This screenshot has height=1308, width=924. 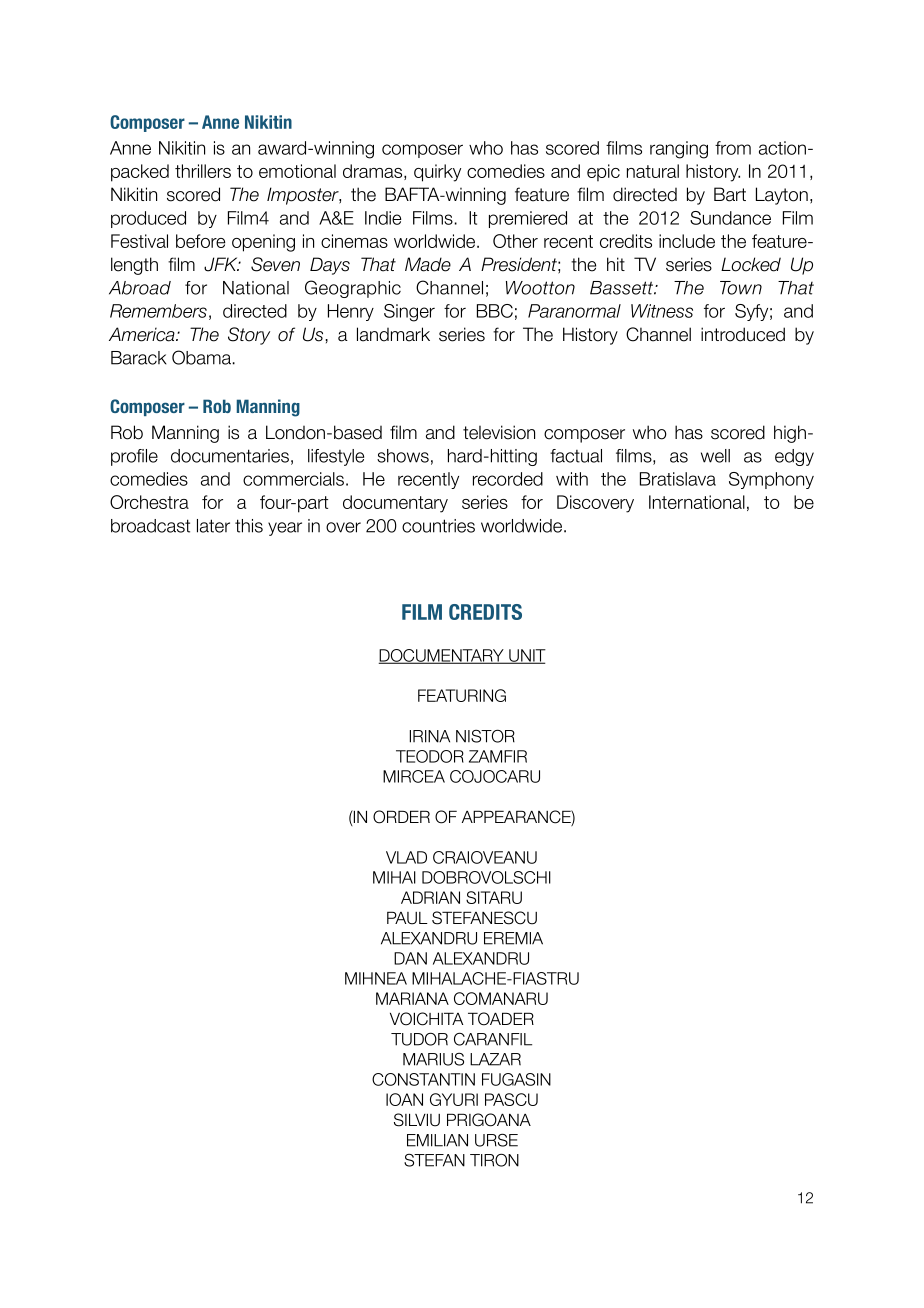 I want to click on emotional, so click(x=297, y=171).
